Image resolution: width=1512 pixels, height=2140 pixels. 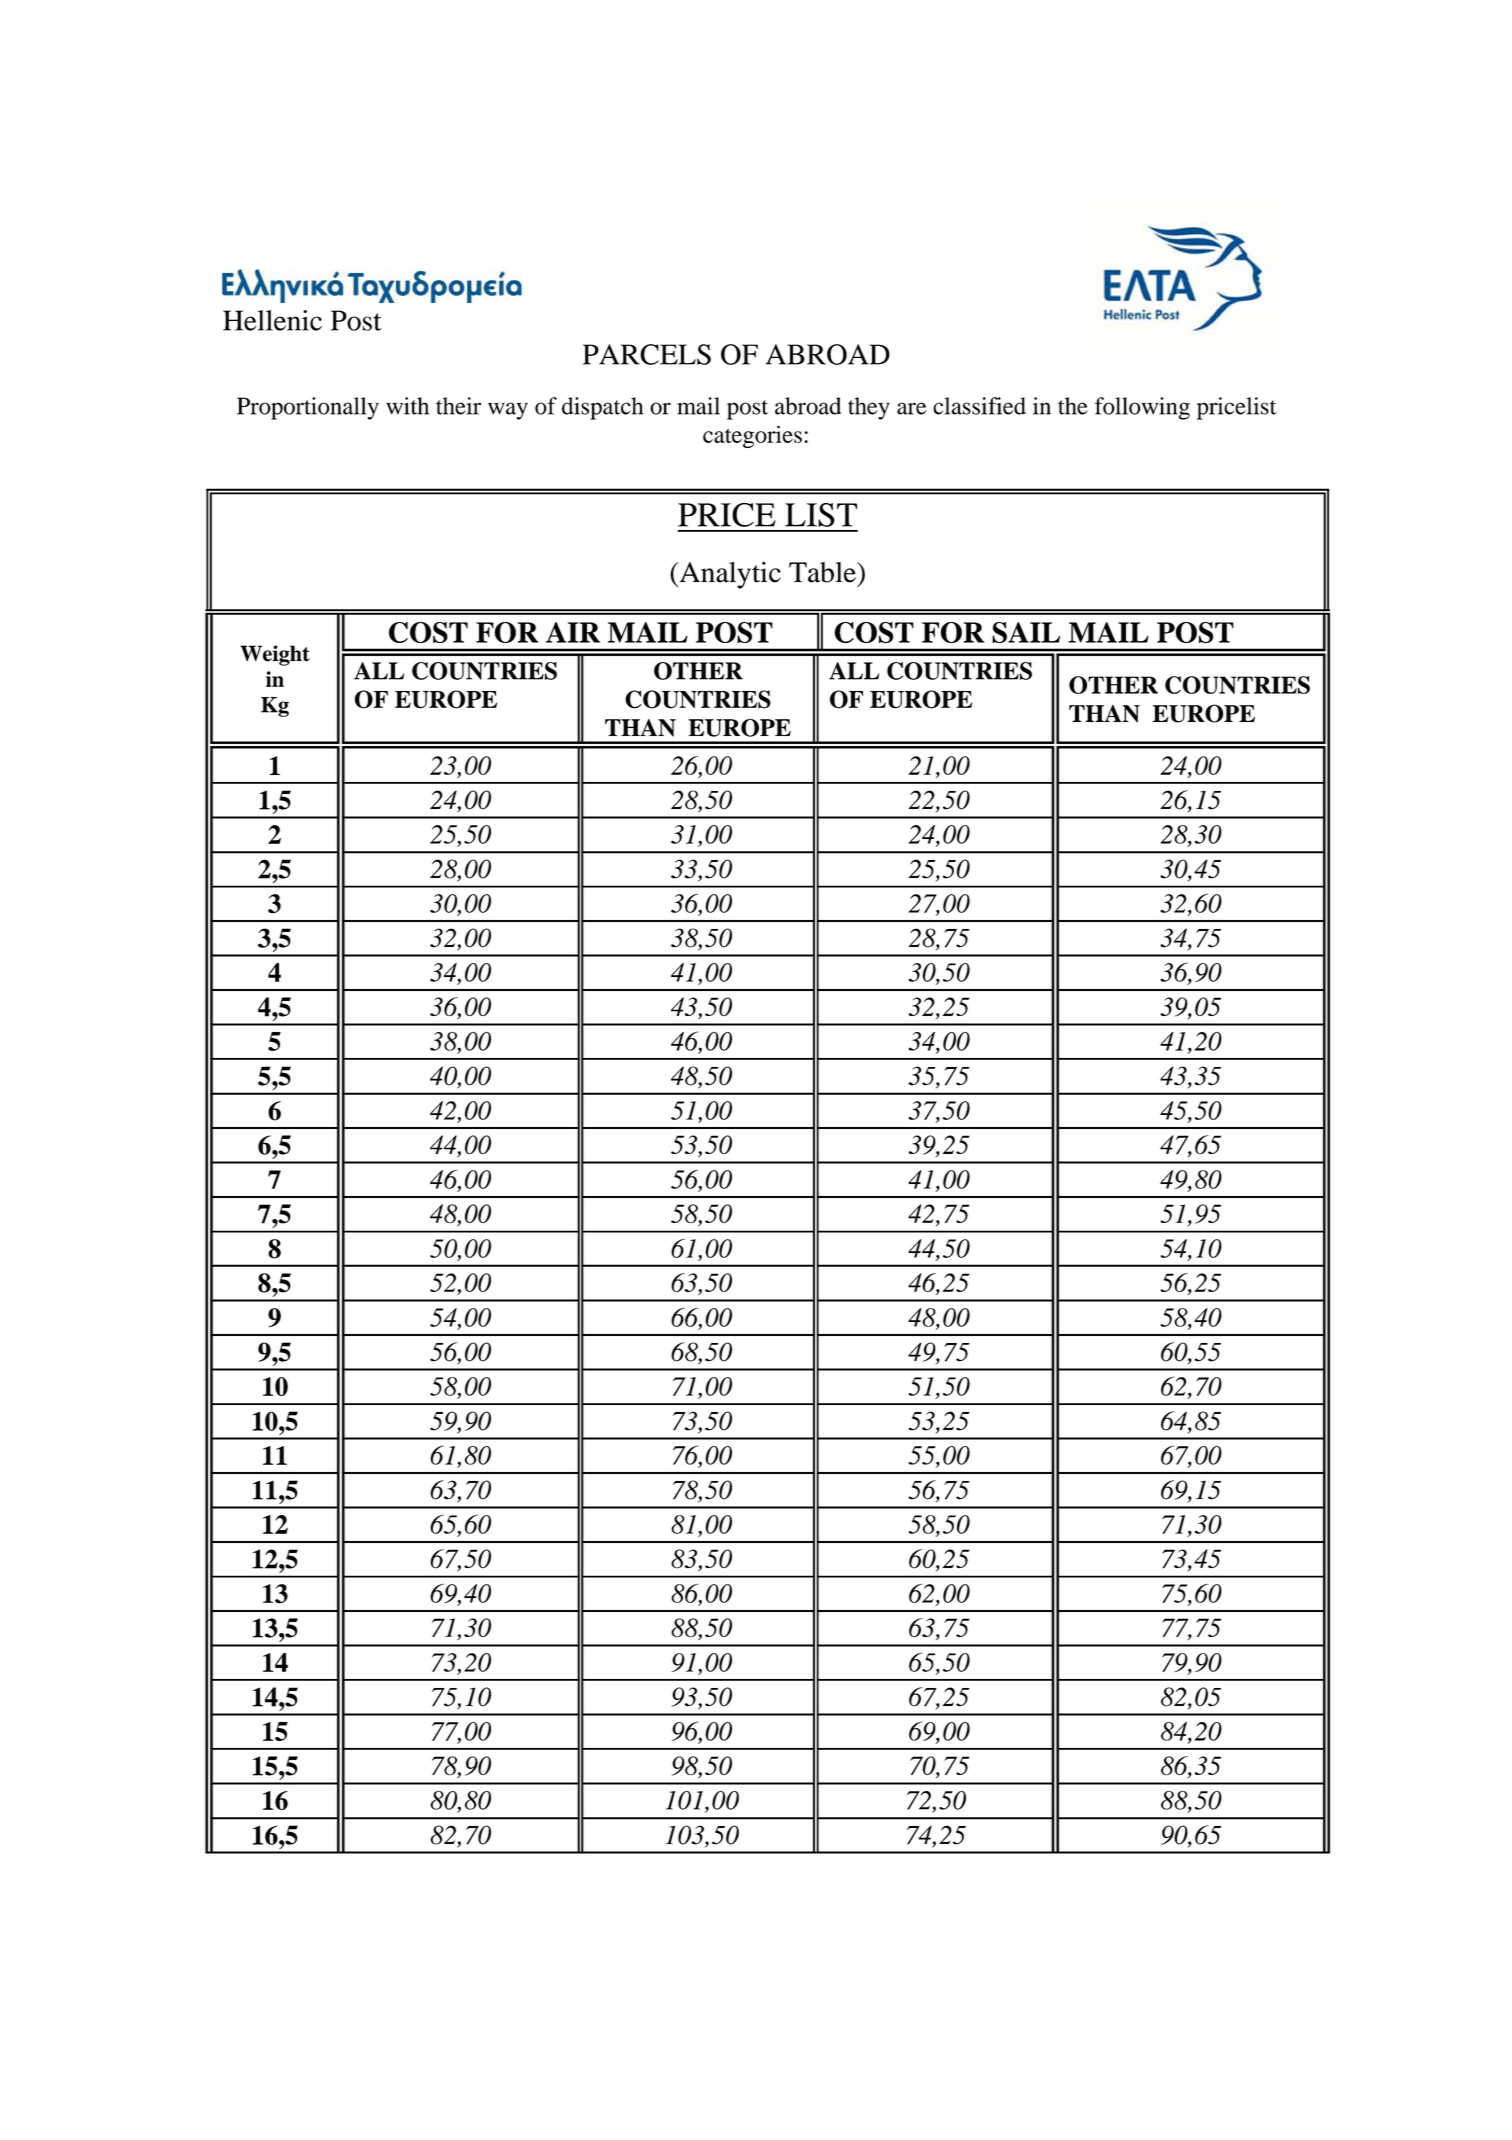 I want to click on Weight, so click(x=275, y=655).
